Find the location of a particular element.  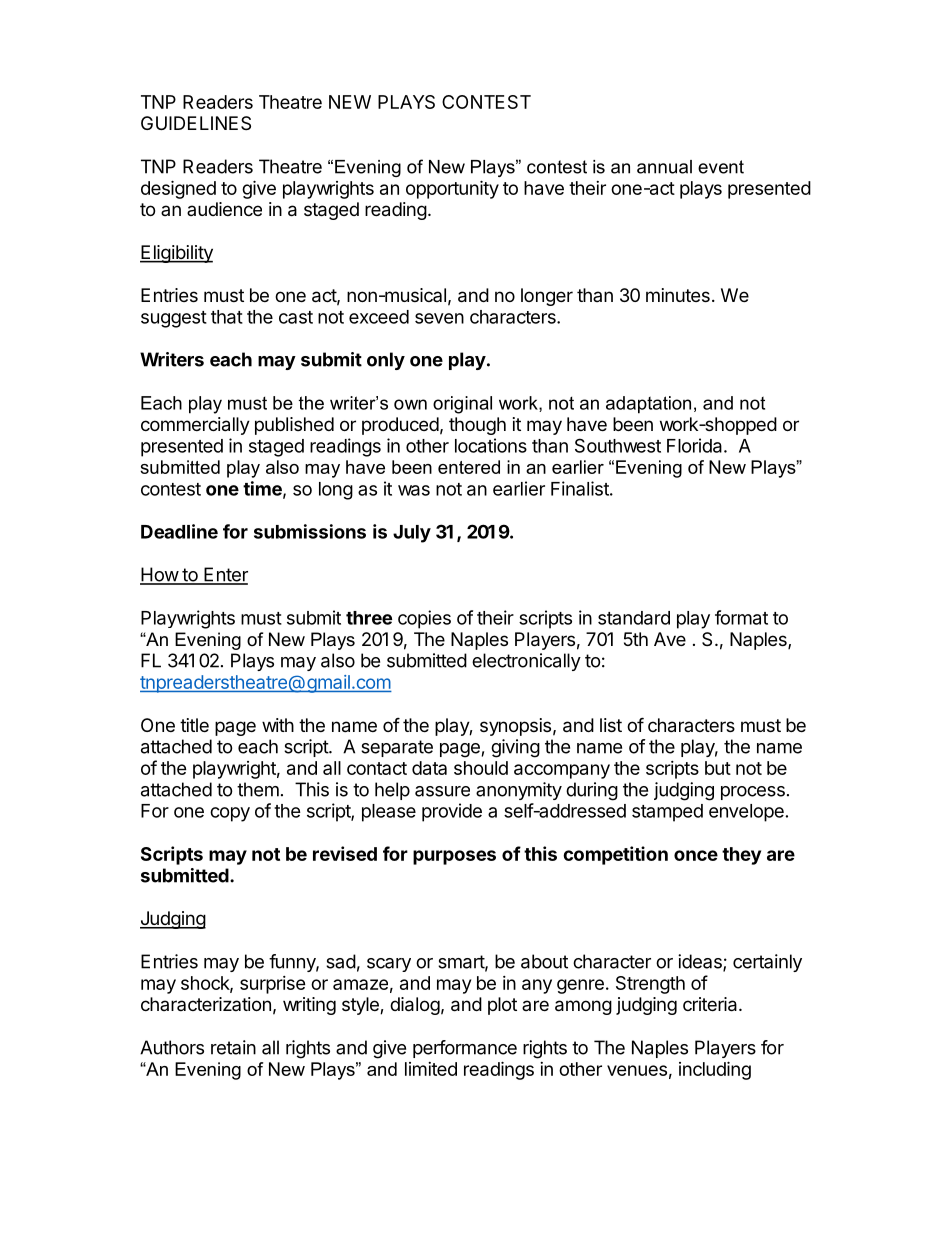

retain is located at coordinates (233, 1047).
